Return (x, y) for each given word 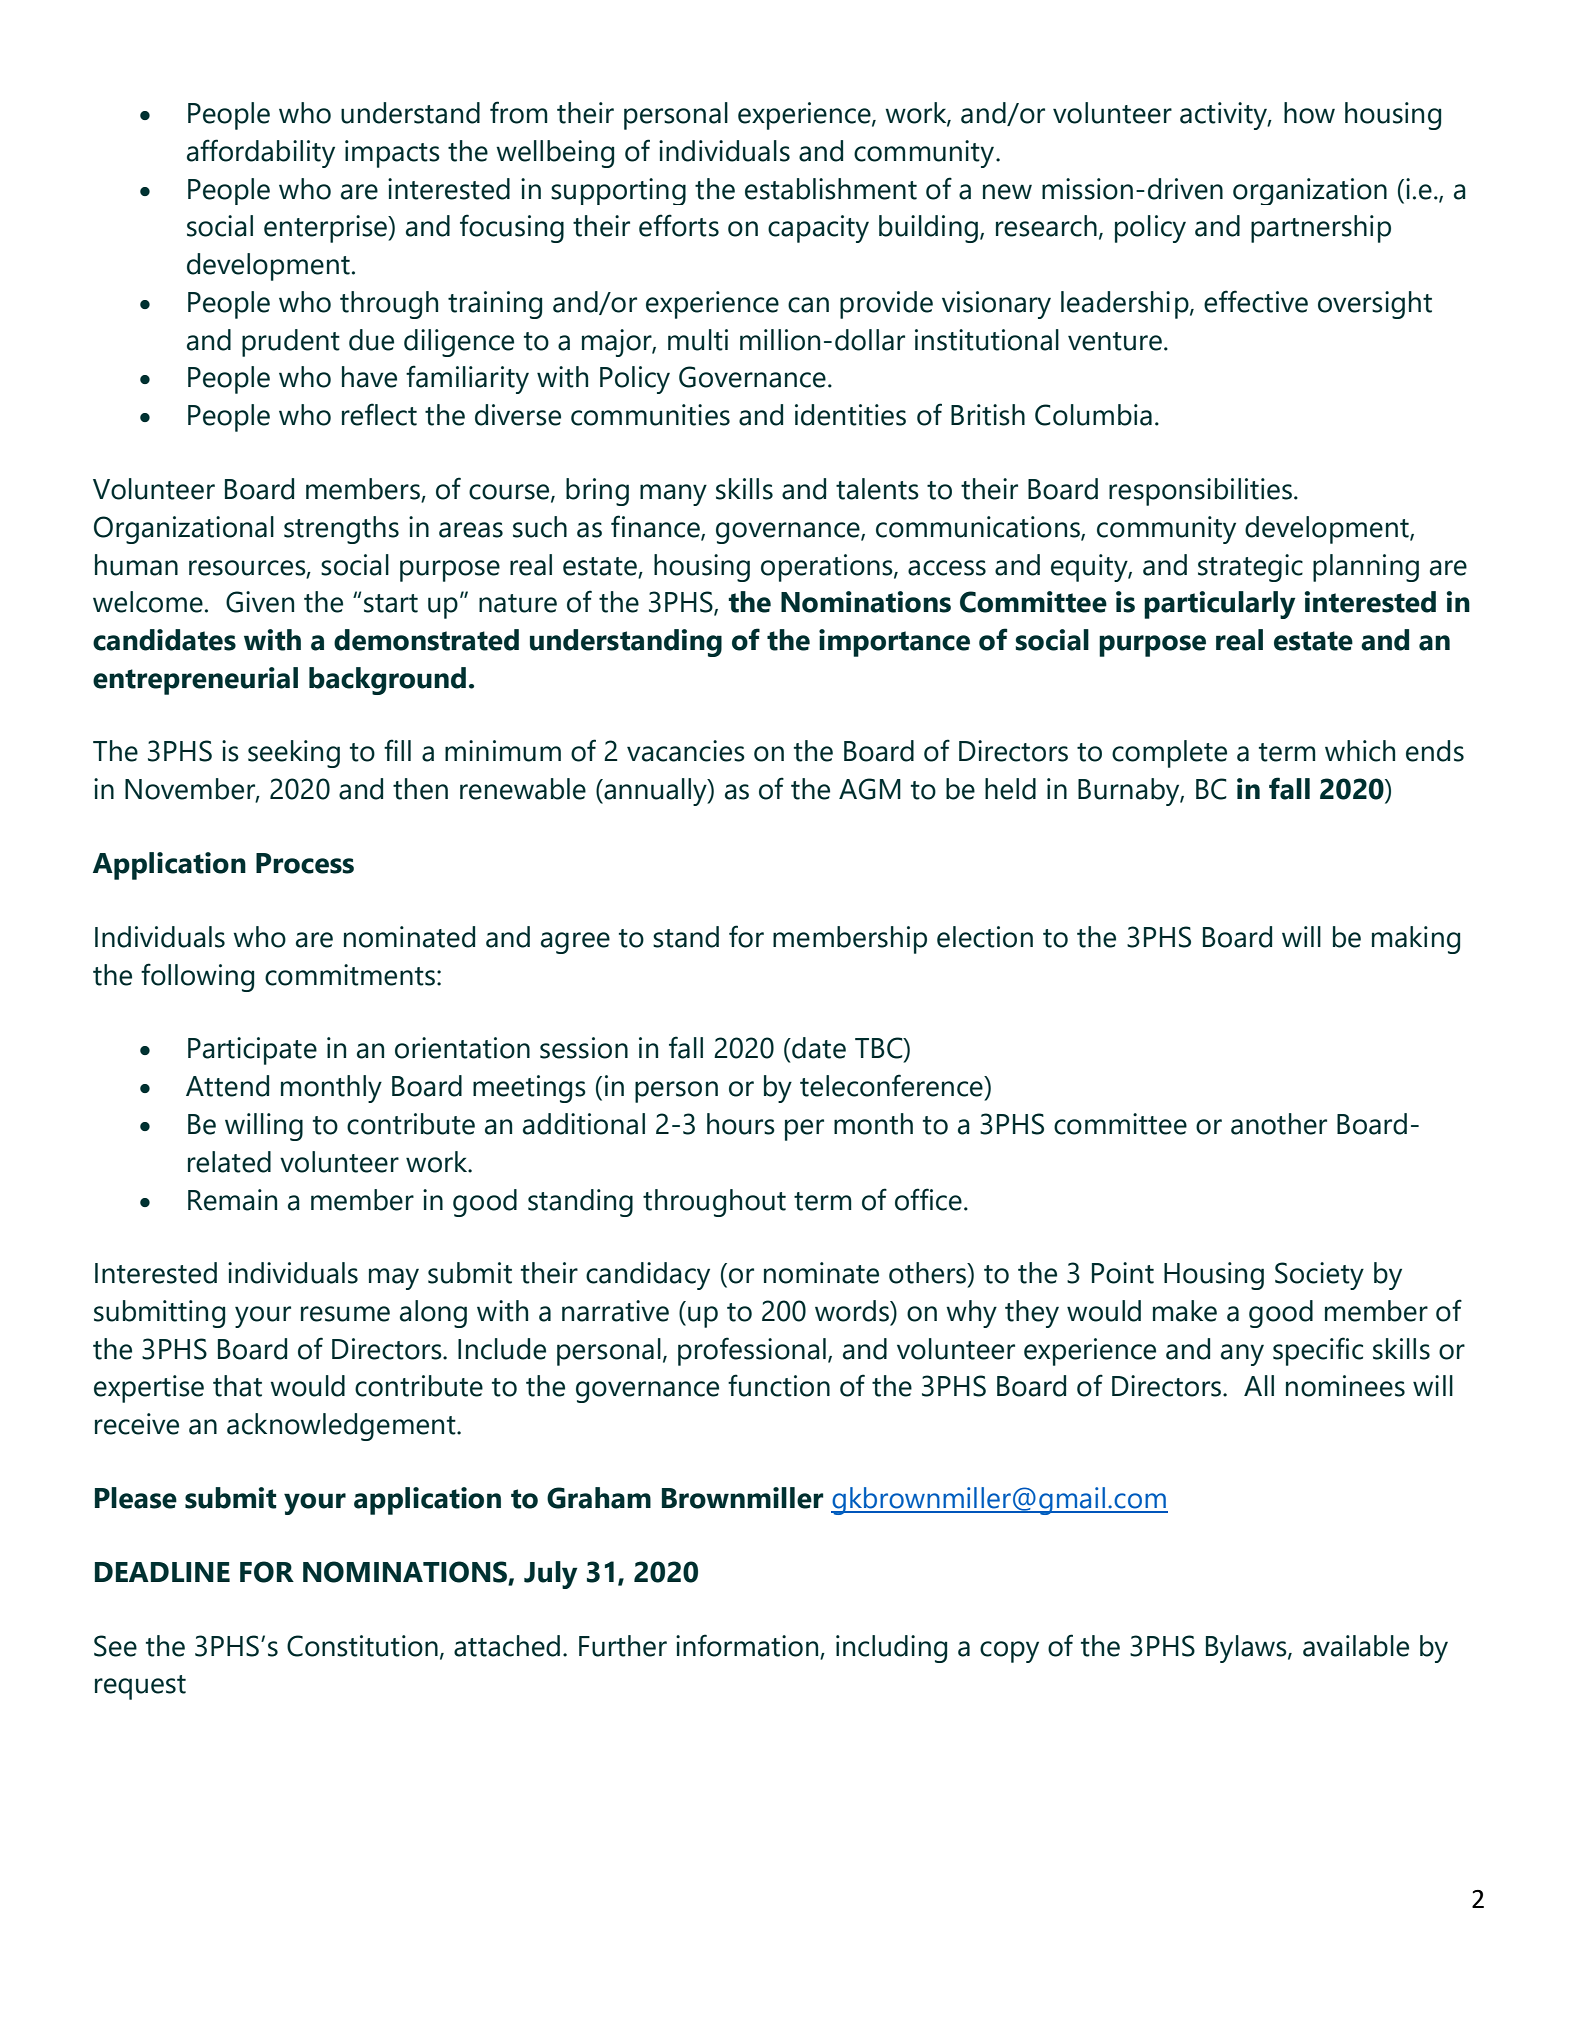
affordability (261, 153)
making (1416, 940)
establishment (831, 189)
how (1309, 113)
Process (305, 863)
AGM (870, 789)
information (747, 1645)
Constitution (362, 1646)
